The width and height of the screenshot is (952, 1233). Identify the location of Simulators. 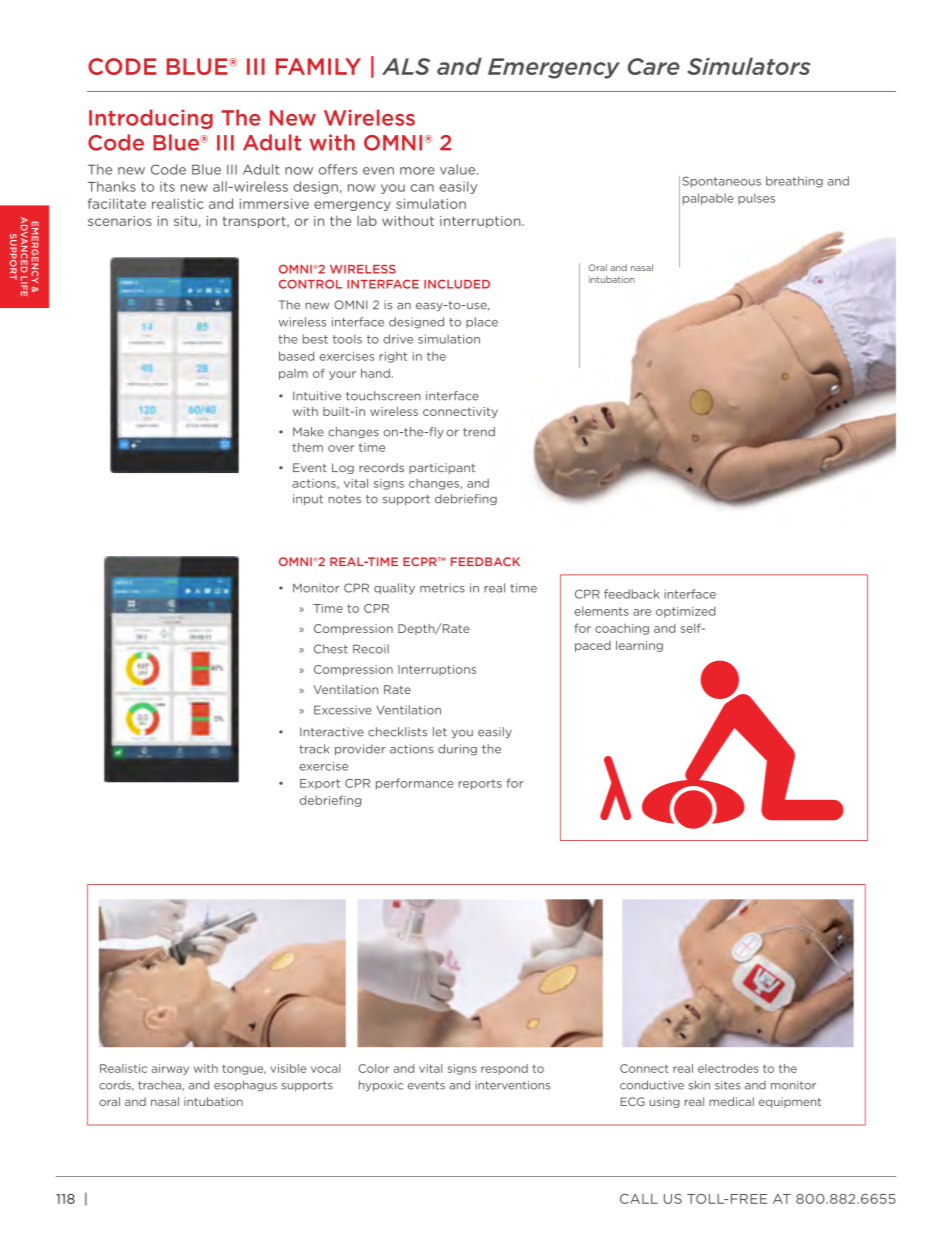
(748, 66).
